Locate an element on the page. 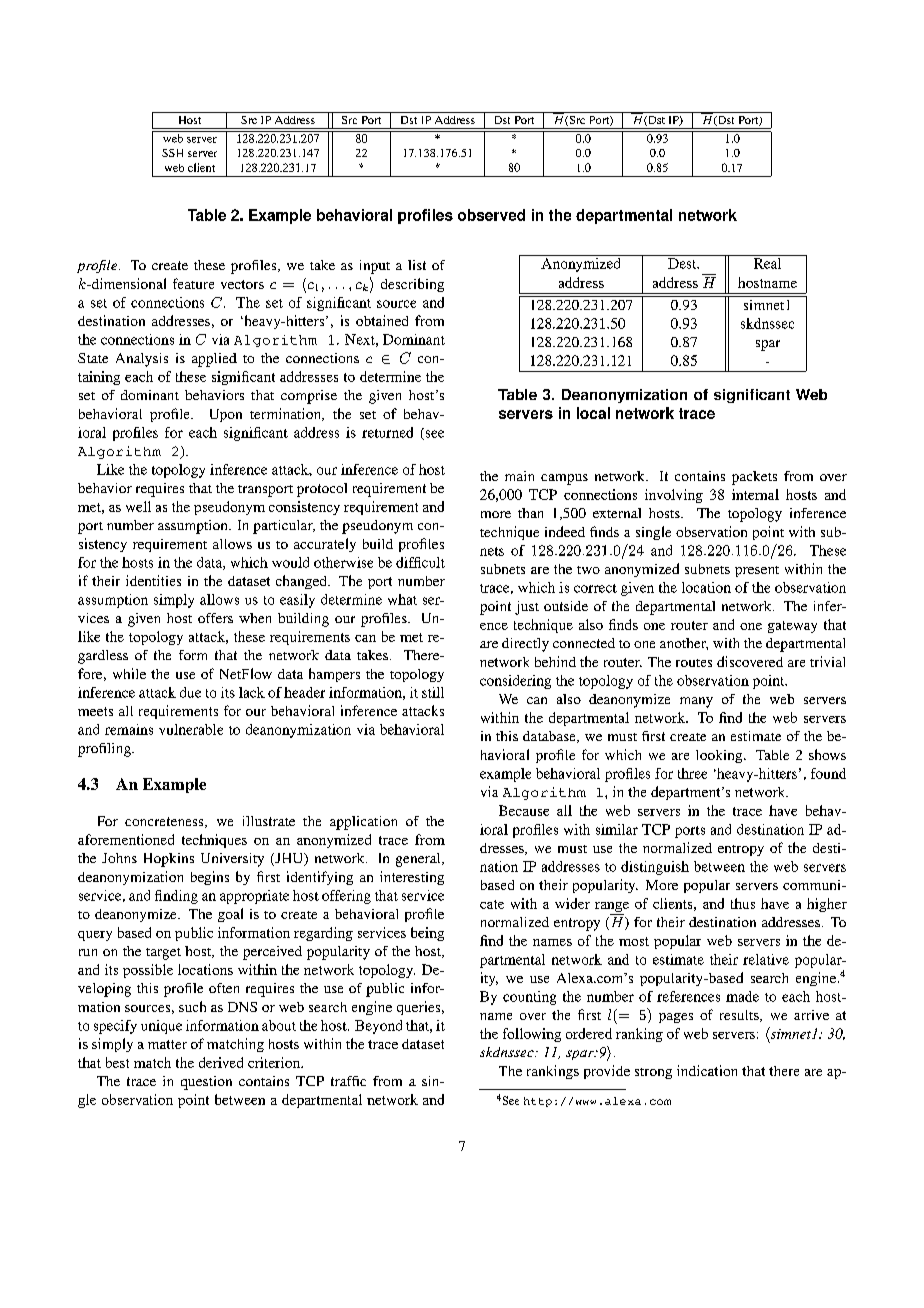  matter is located at coordinates (167, 1044).
